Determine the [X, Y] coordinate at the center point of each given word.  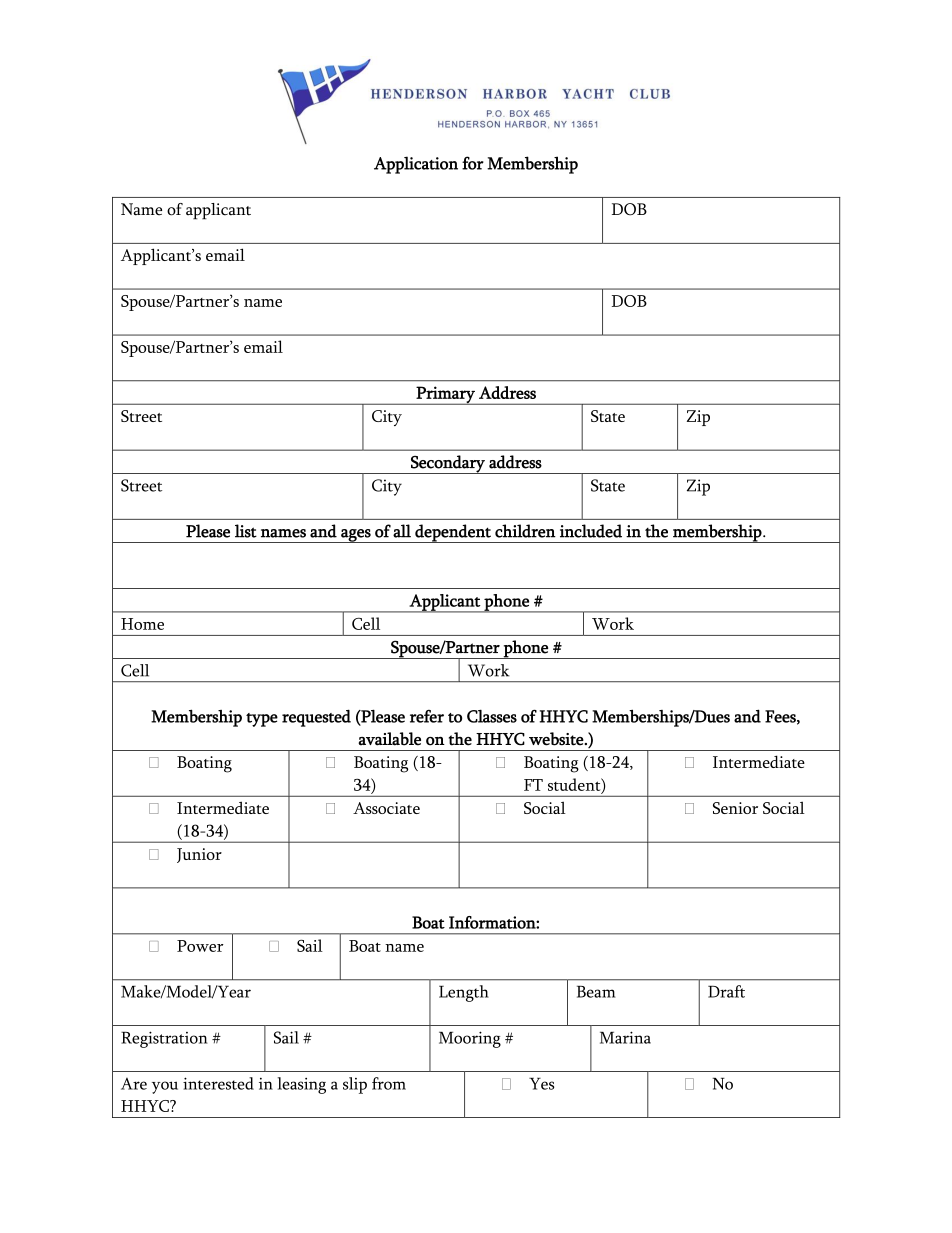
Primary [445, 395]
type [262, 720]
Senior [735, 808]
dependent [453, 533]
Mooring [470, 1039]
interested [218, 1083]
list [246, 531]
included [591, 531]
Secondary [448, 464]
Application [416, 165]
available [389, 739]
